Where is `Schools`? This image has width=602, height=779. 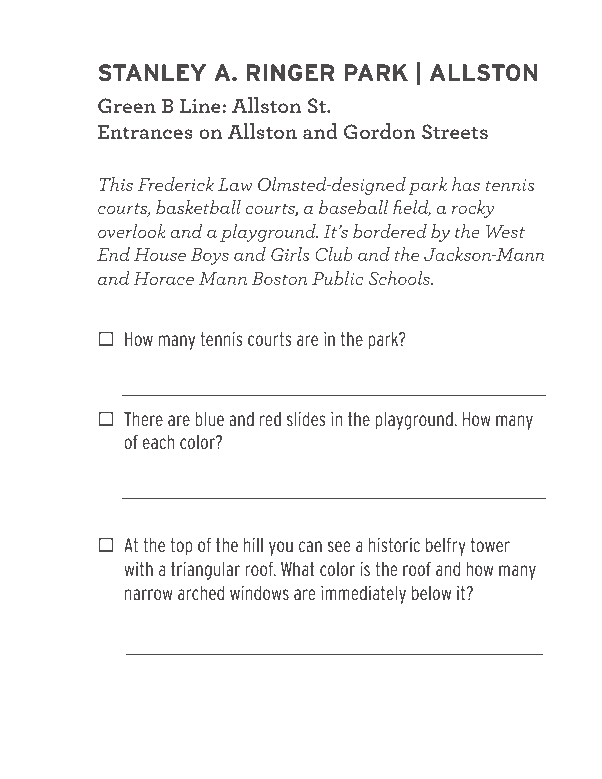
Schools is located at coordinates (400, 277).
